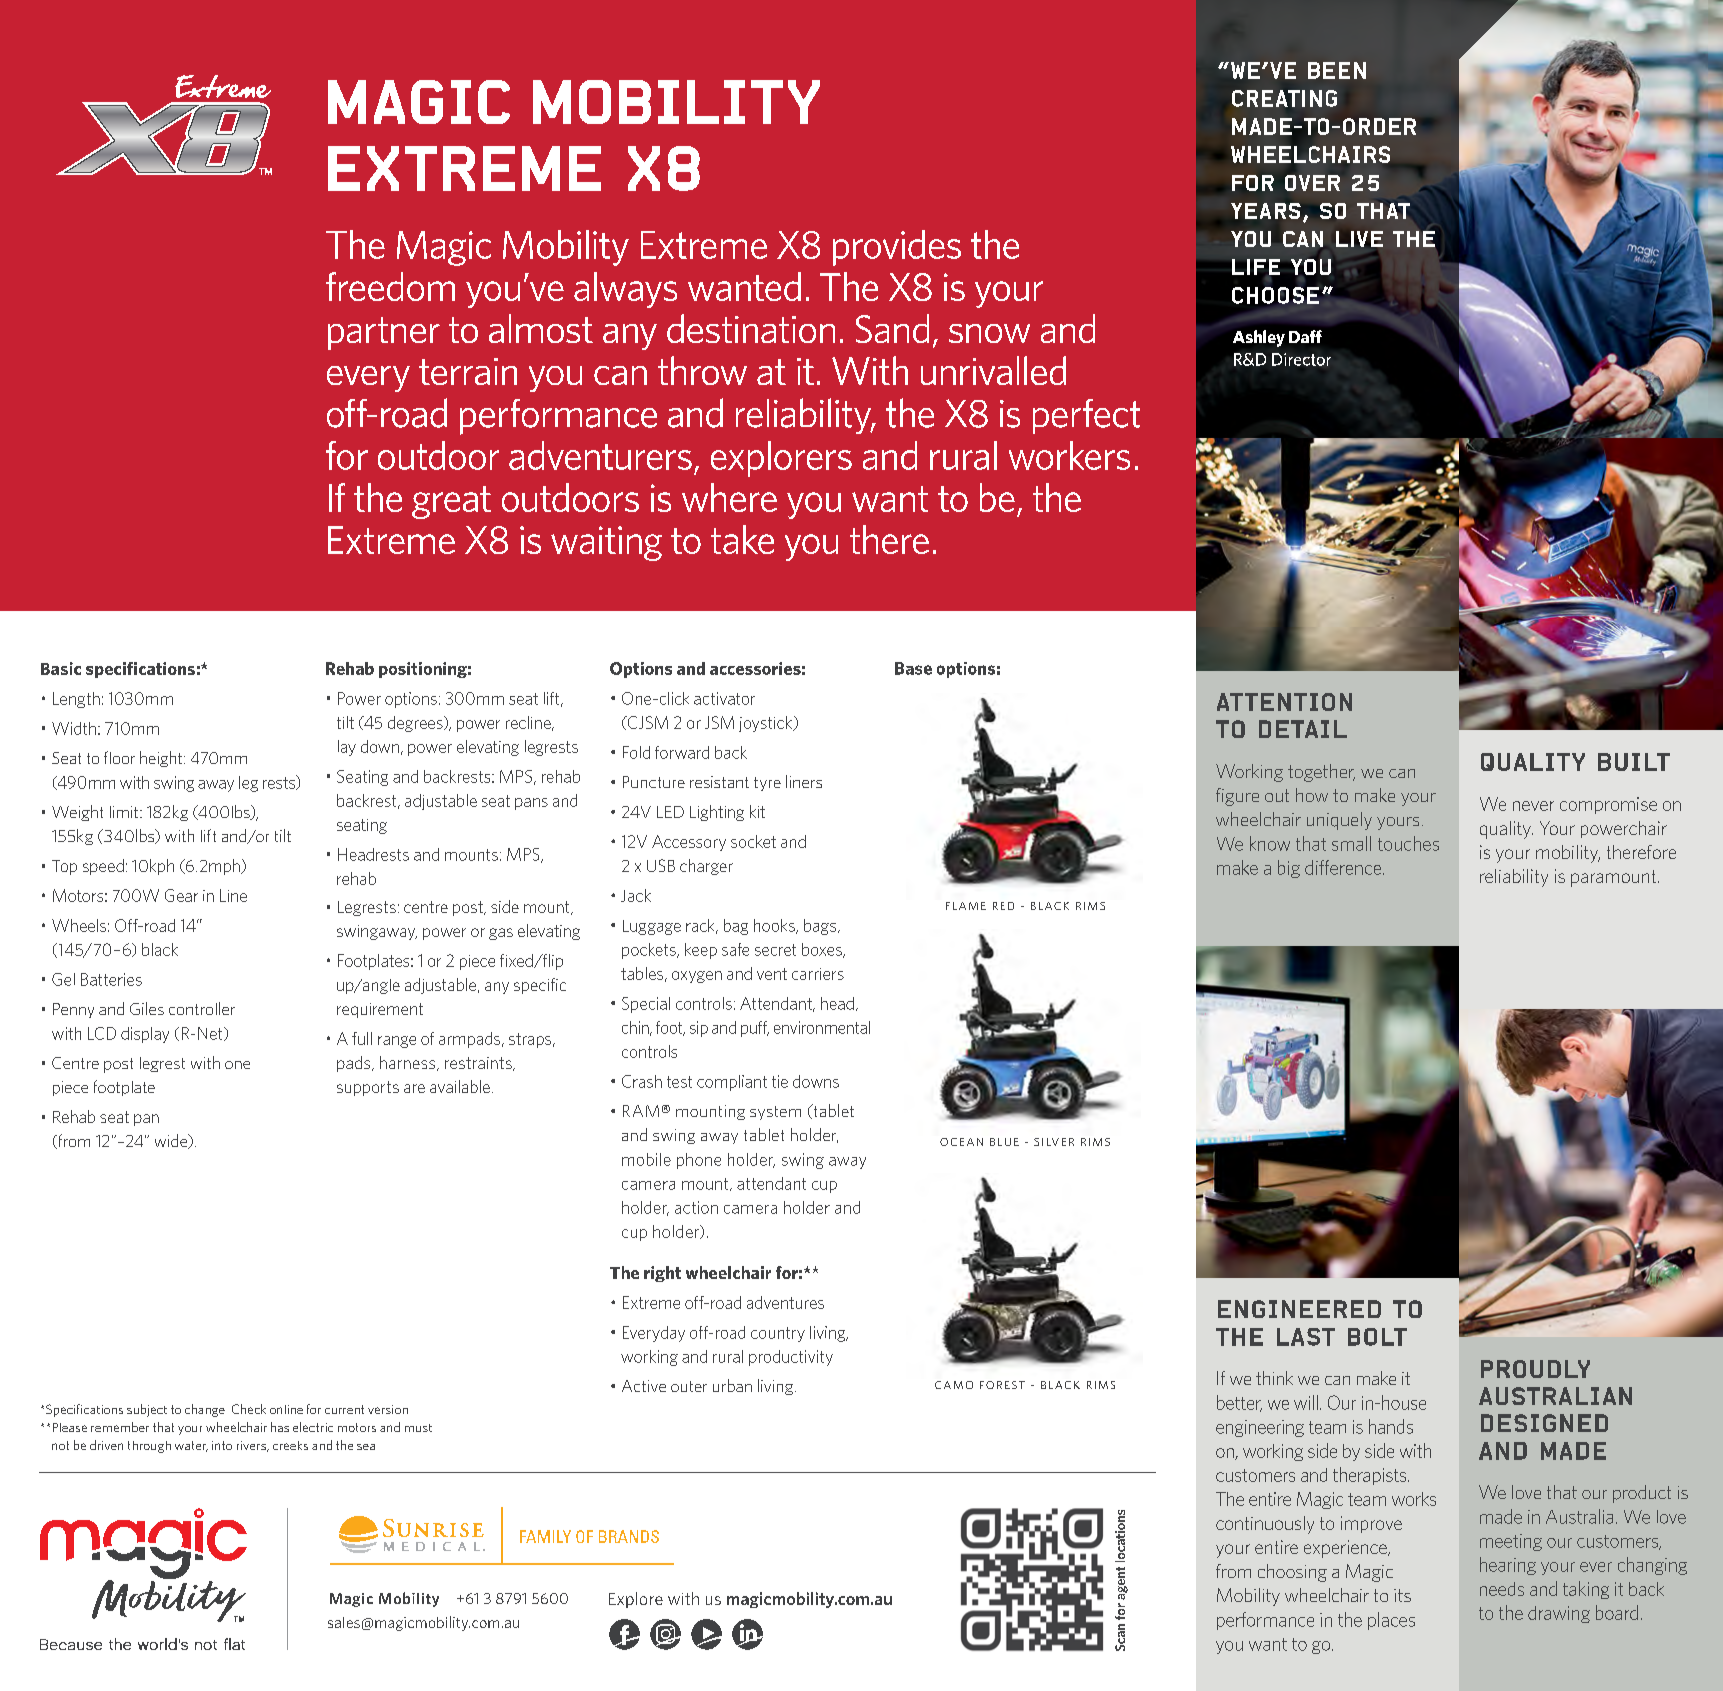 Image resolution: width=1723 pixels, height=1691 pixels. I want to click on provides, so click(897, 248).
